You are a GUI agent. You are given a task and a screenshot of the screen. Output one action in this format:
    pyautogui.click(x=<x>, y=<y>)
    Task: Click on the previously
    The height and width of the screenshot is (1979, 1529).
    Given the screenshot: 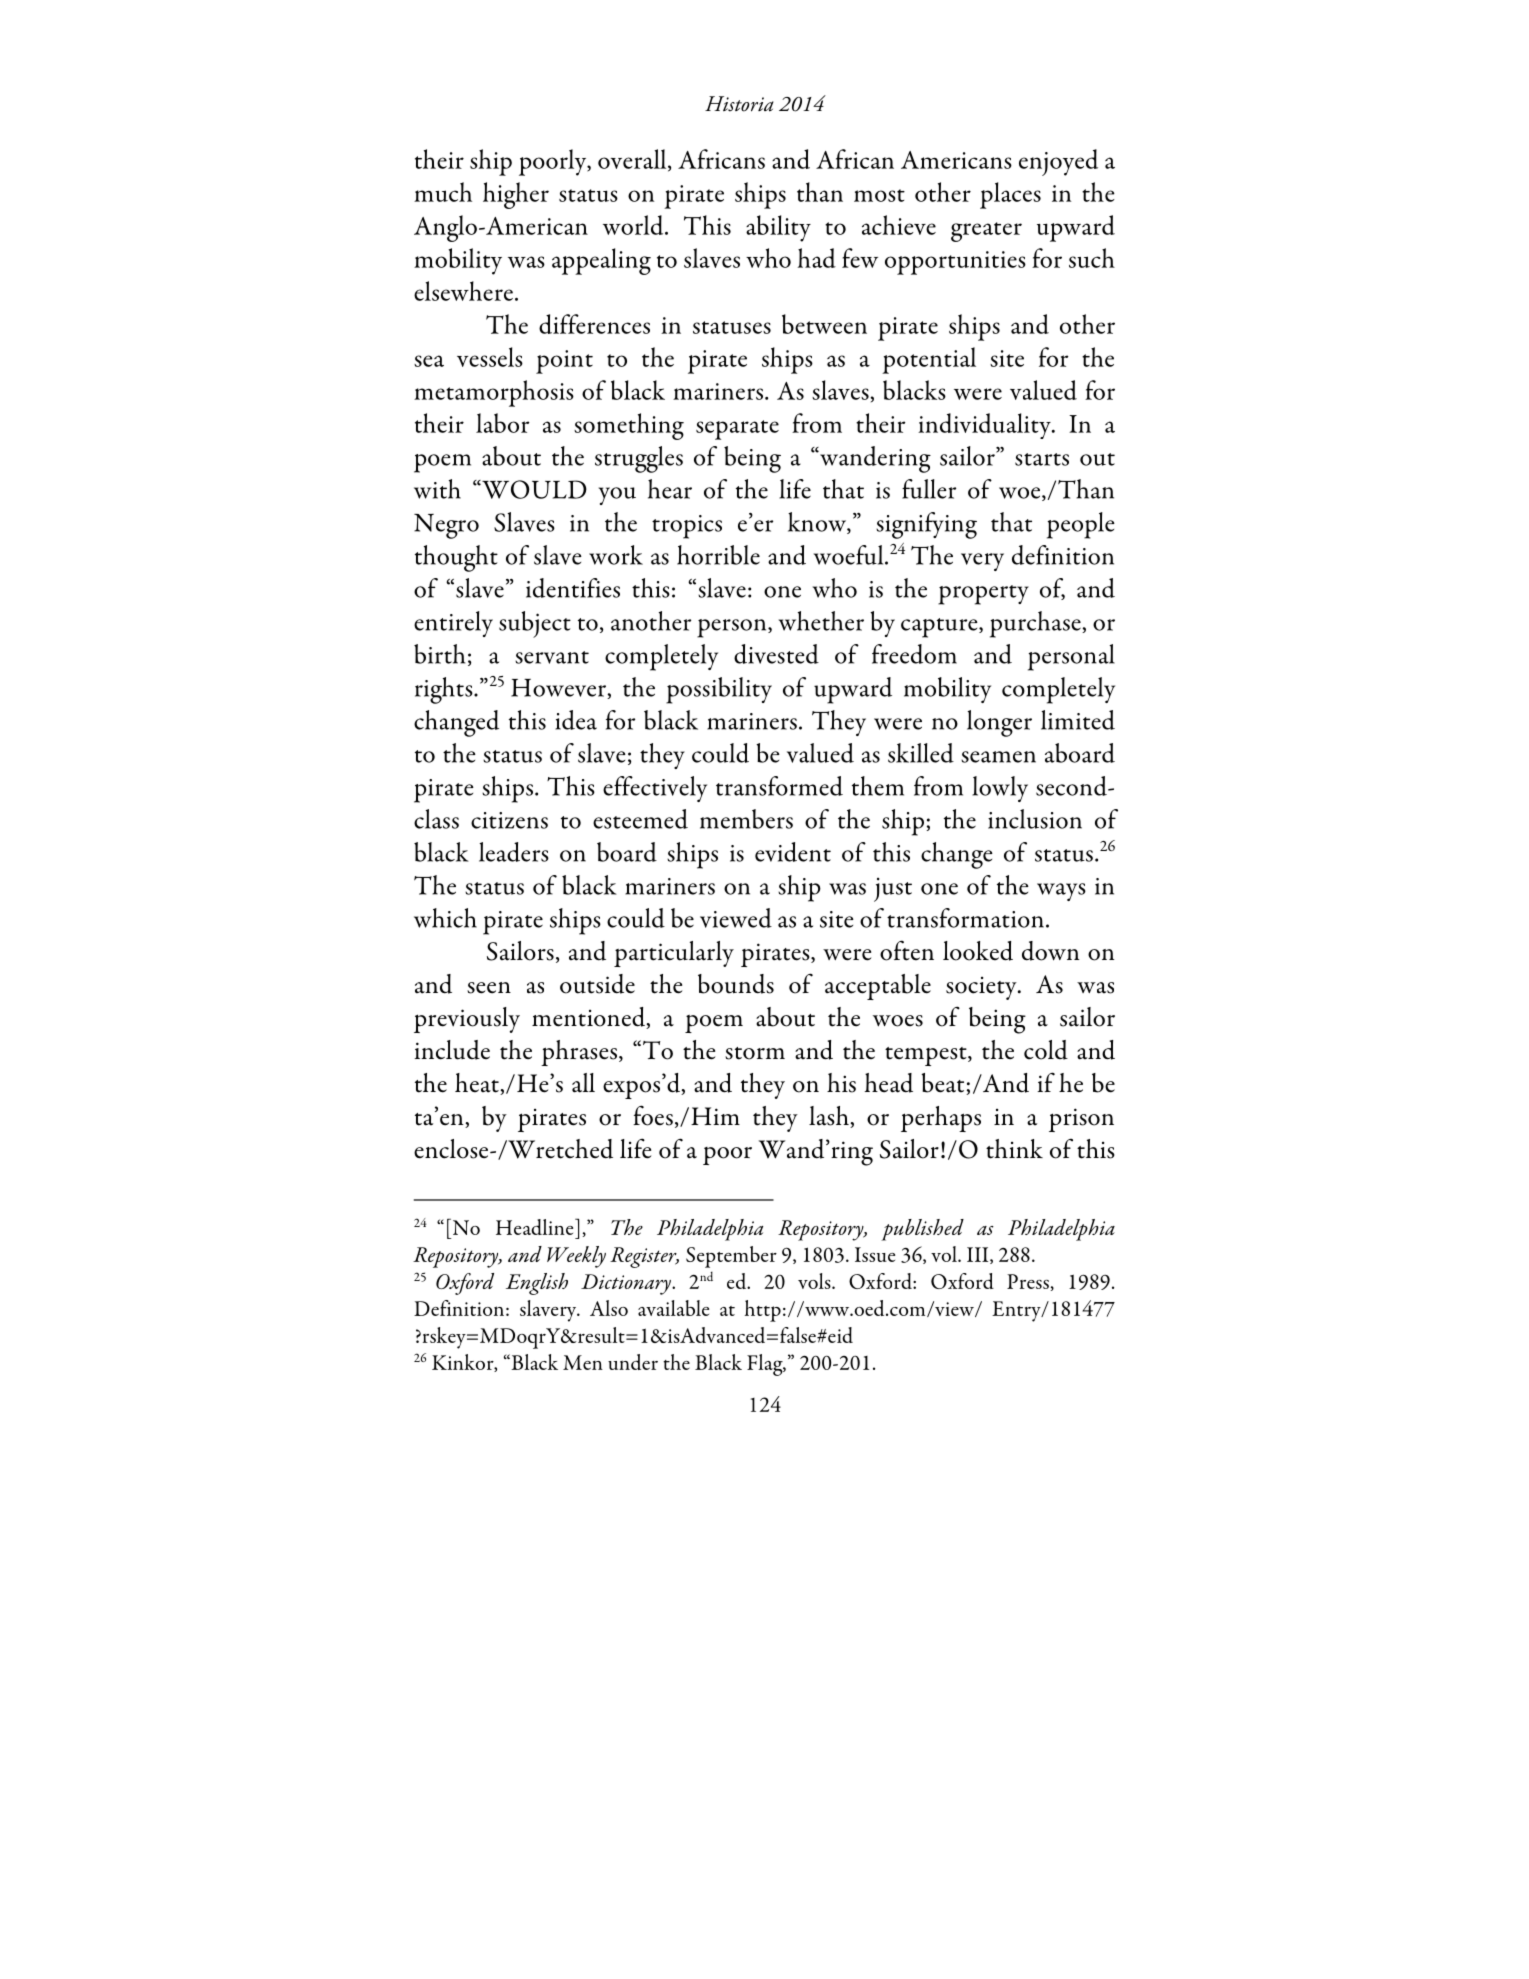 What is the action you would take?
    pyautogui.click(x=467, y=1020)
